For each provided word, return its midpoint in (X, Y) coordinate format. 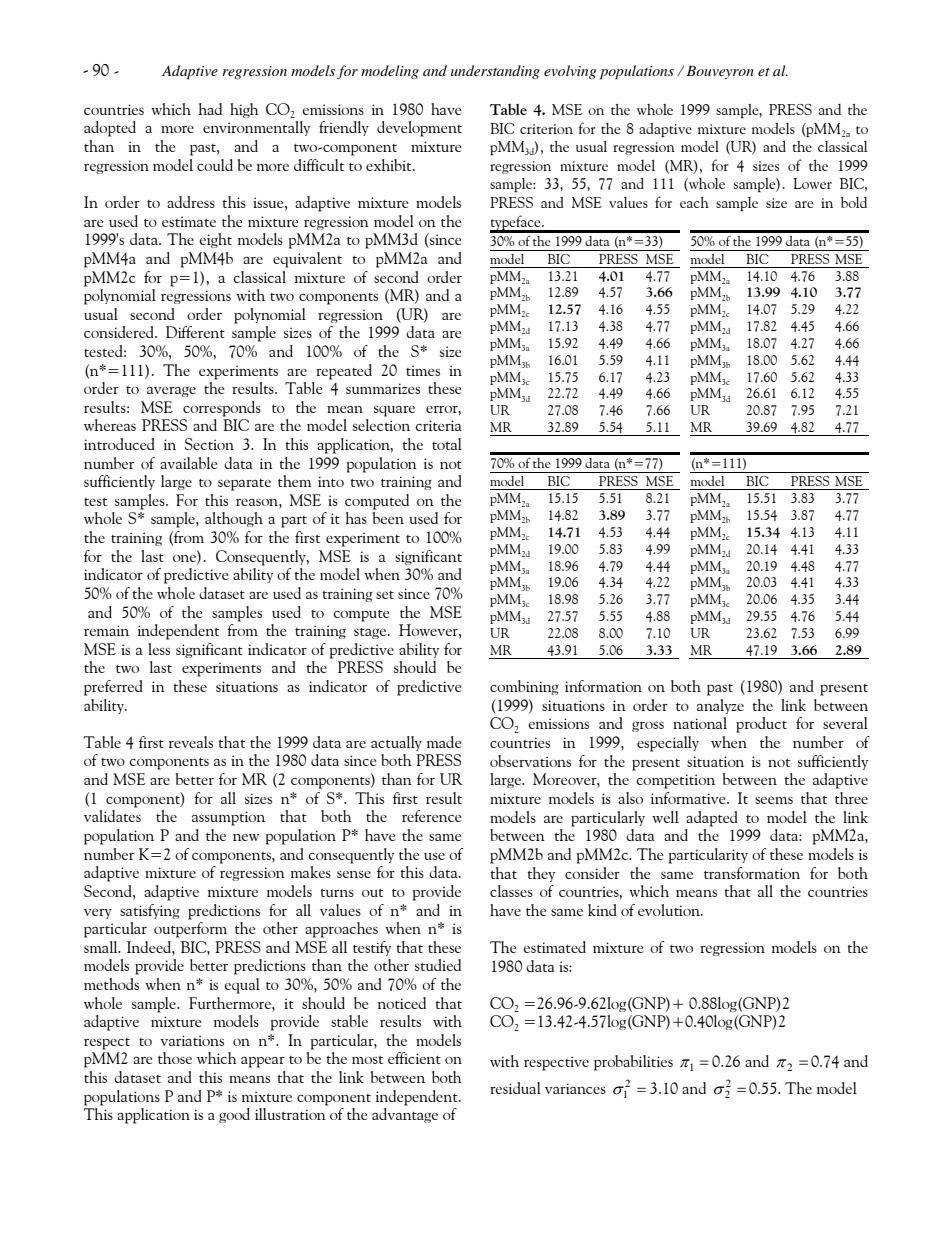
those (175, 1058)
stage (371, 633)
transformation (752, 873)
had (210, 109)
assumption (228, 818)
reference (431, 816)
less (159, 649)
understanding (495, 72)
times (423, 370)
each (694, 202)
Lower (812, 183)
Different (195, 332)
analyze (720, 706)
